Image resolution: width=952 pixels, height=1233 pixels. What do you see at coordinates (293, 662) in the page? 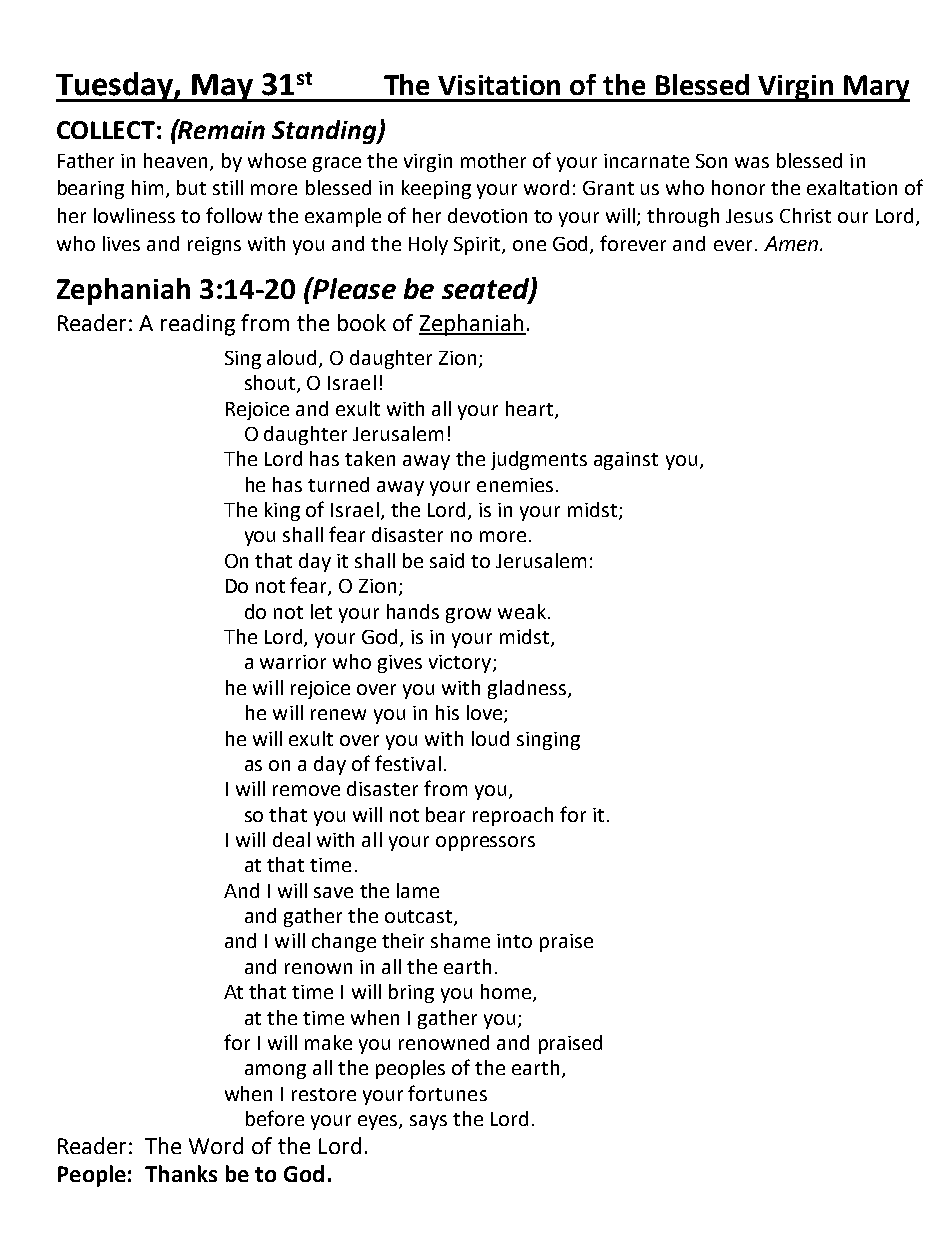
I see `warrior` at bounding box center [293, 662].
